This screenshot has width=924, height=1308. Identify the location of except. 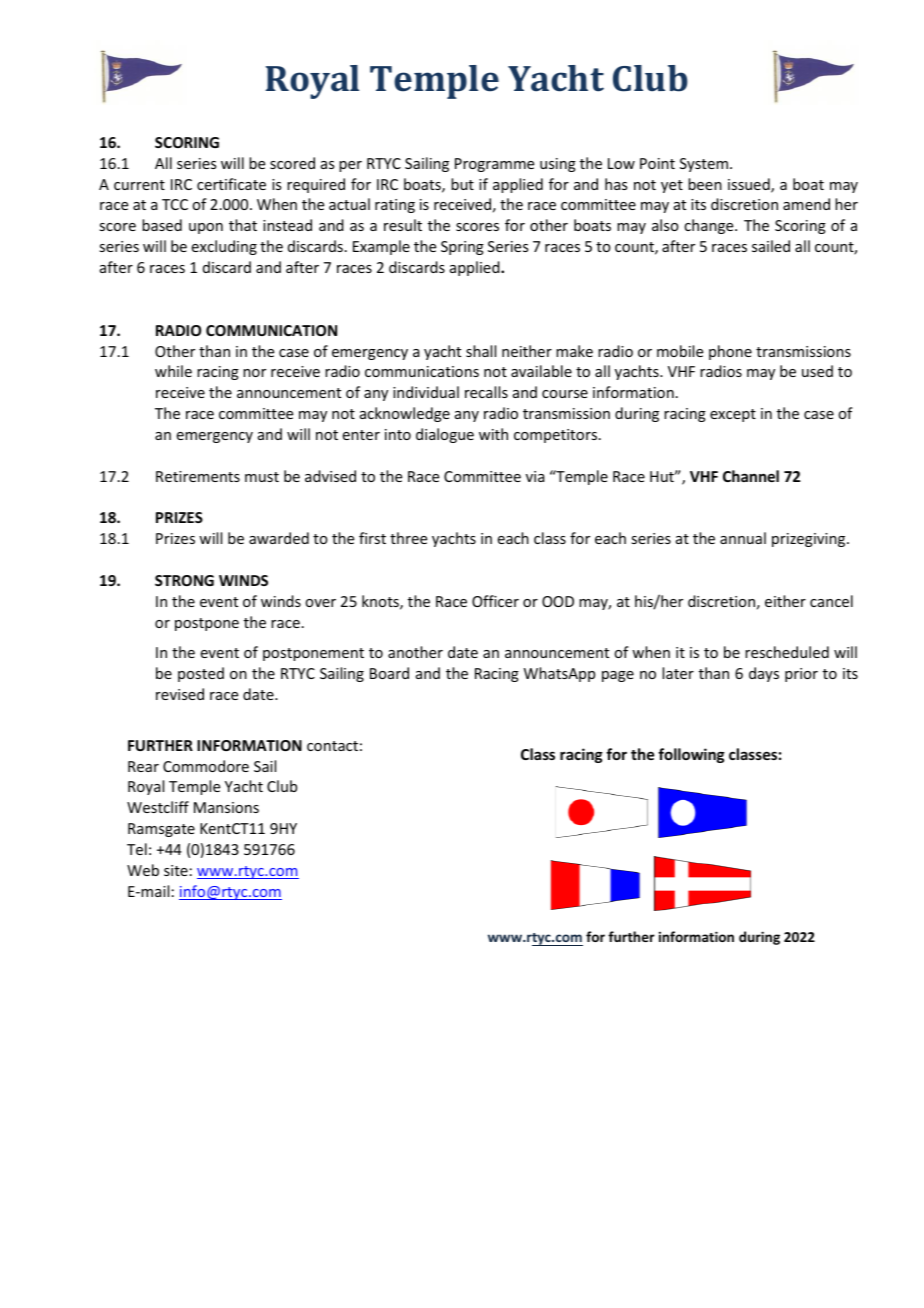
(733, 415).
